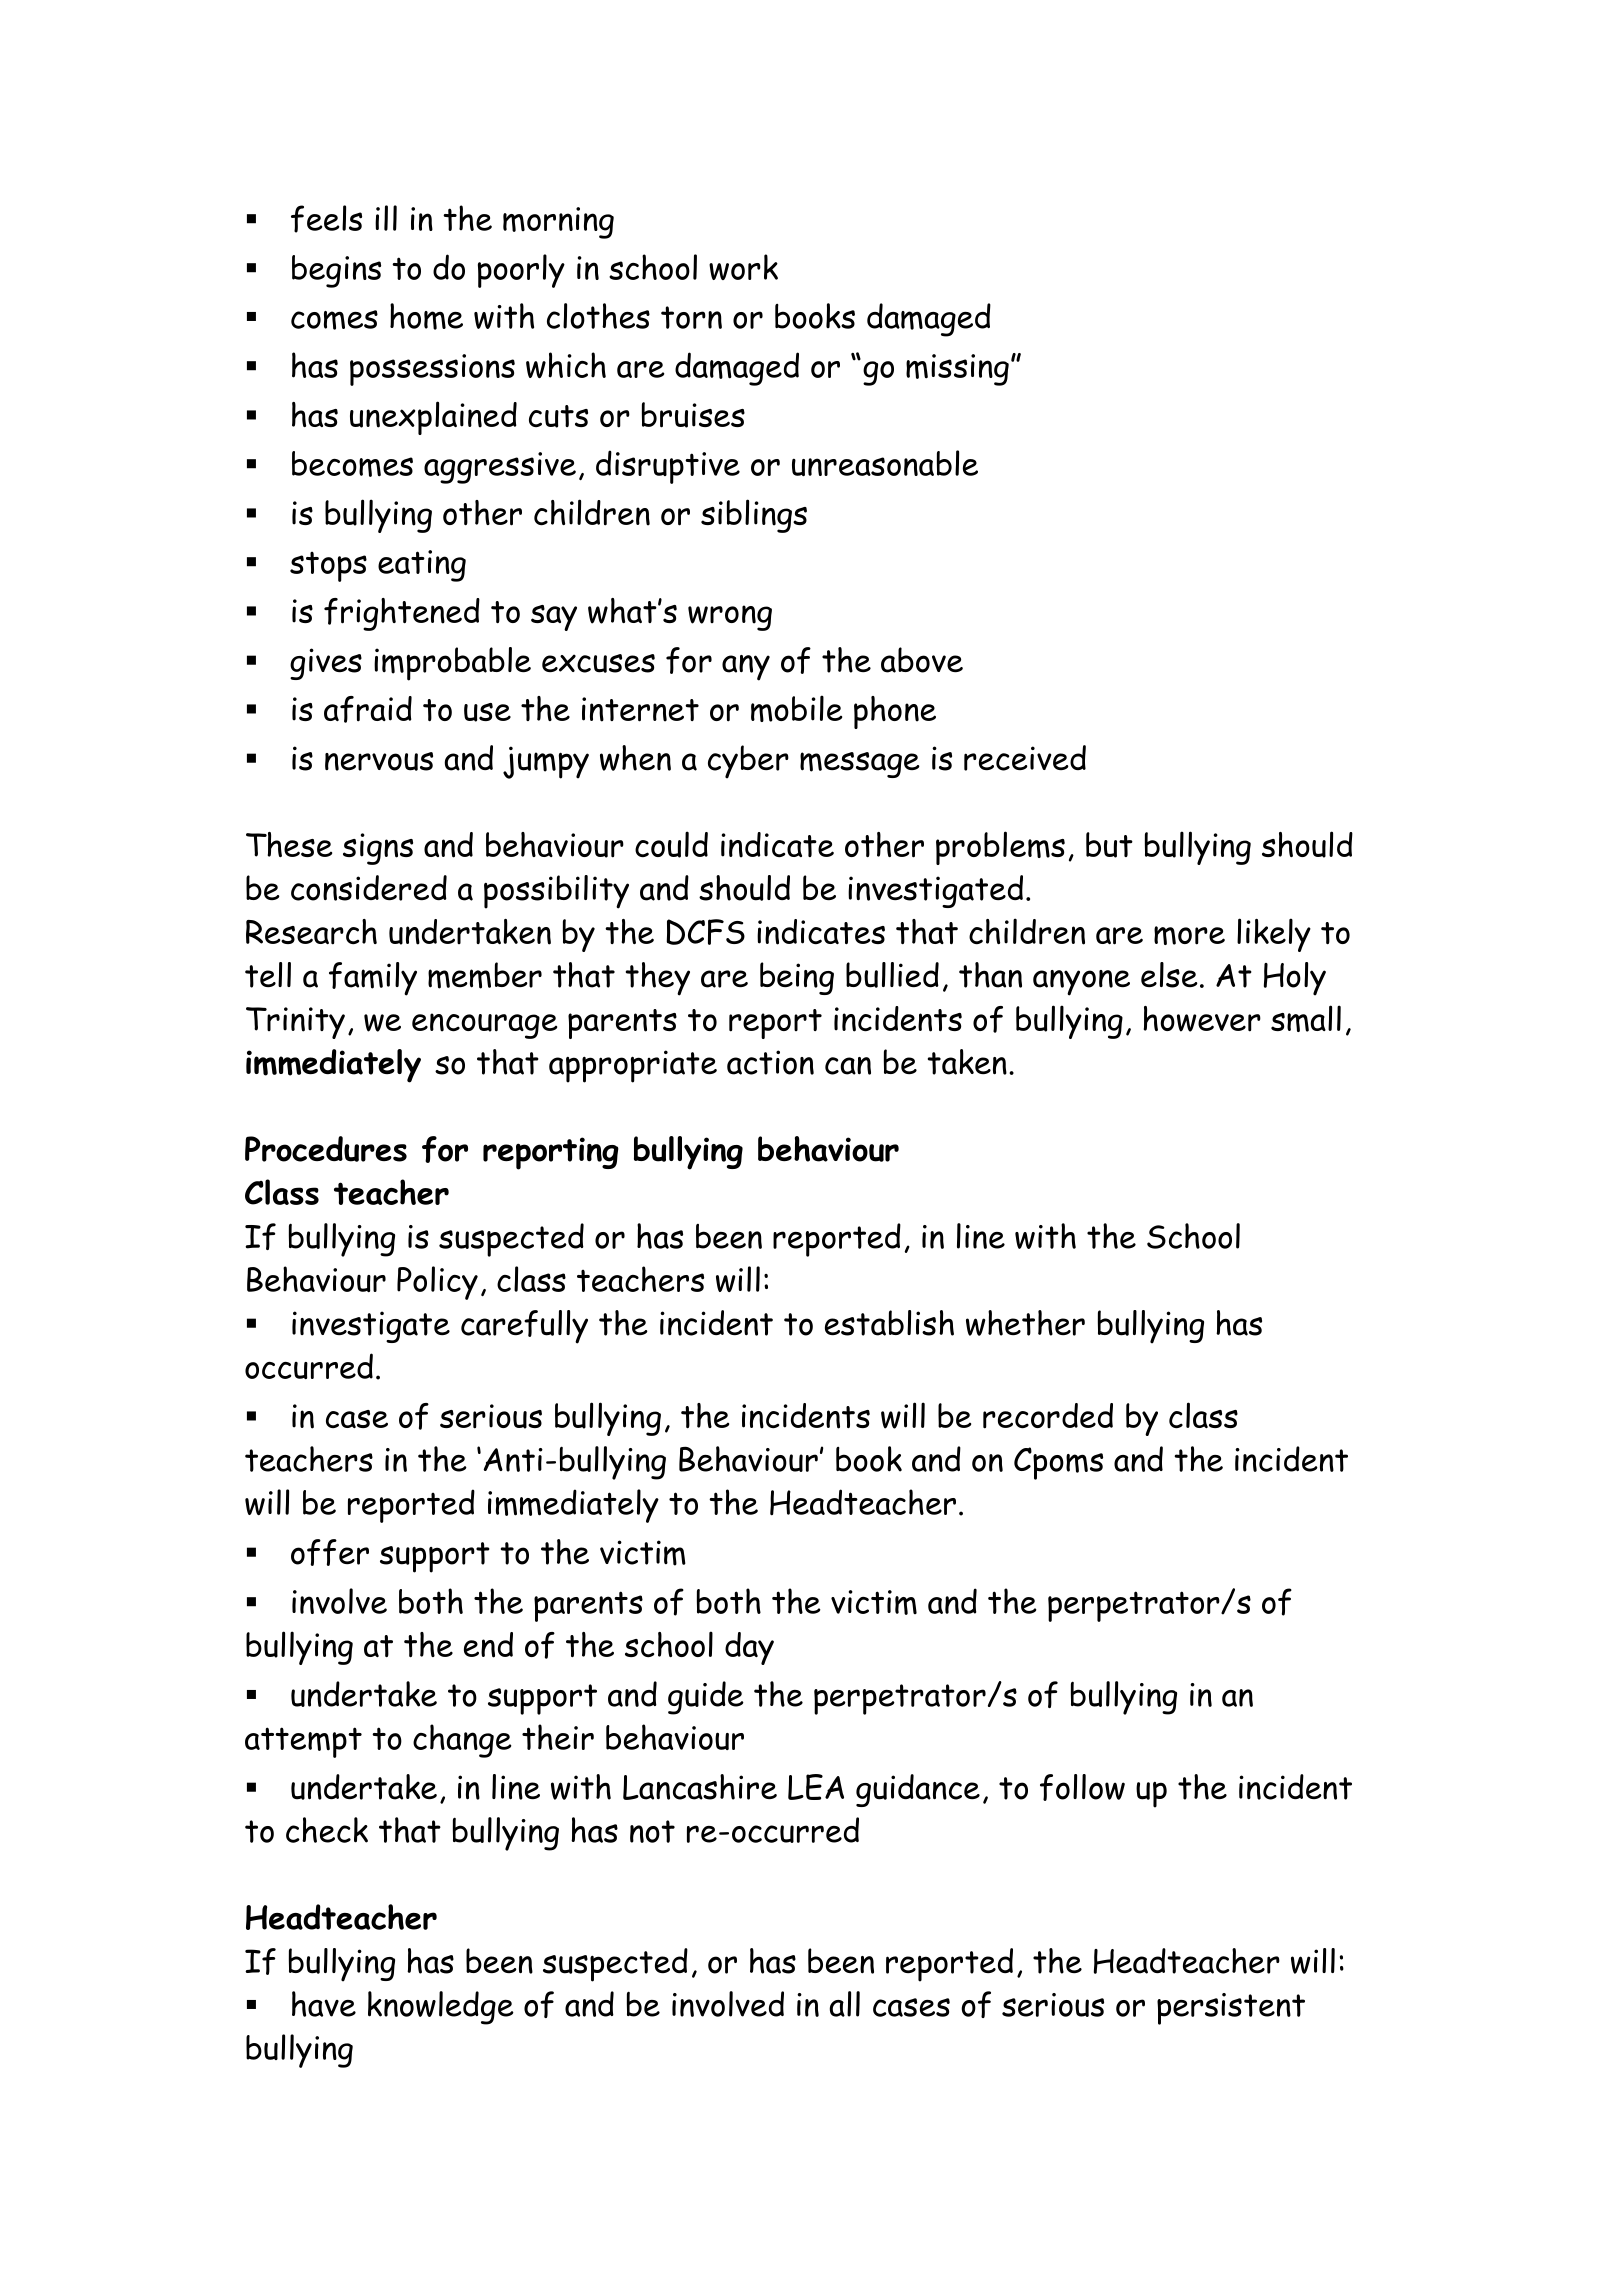 Image resolution: width=1615 pixels, height=2284 pixels. What do you see at coordinates (743, 267) in the screenshot?
I see `work` at bounding box center [743, 267].
